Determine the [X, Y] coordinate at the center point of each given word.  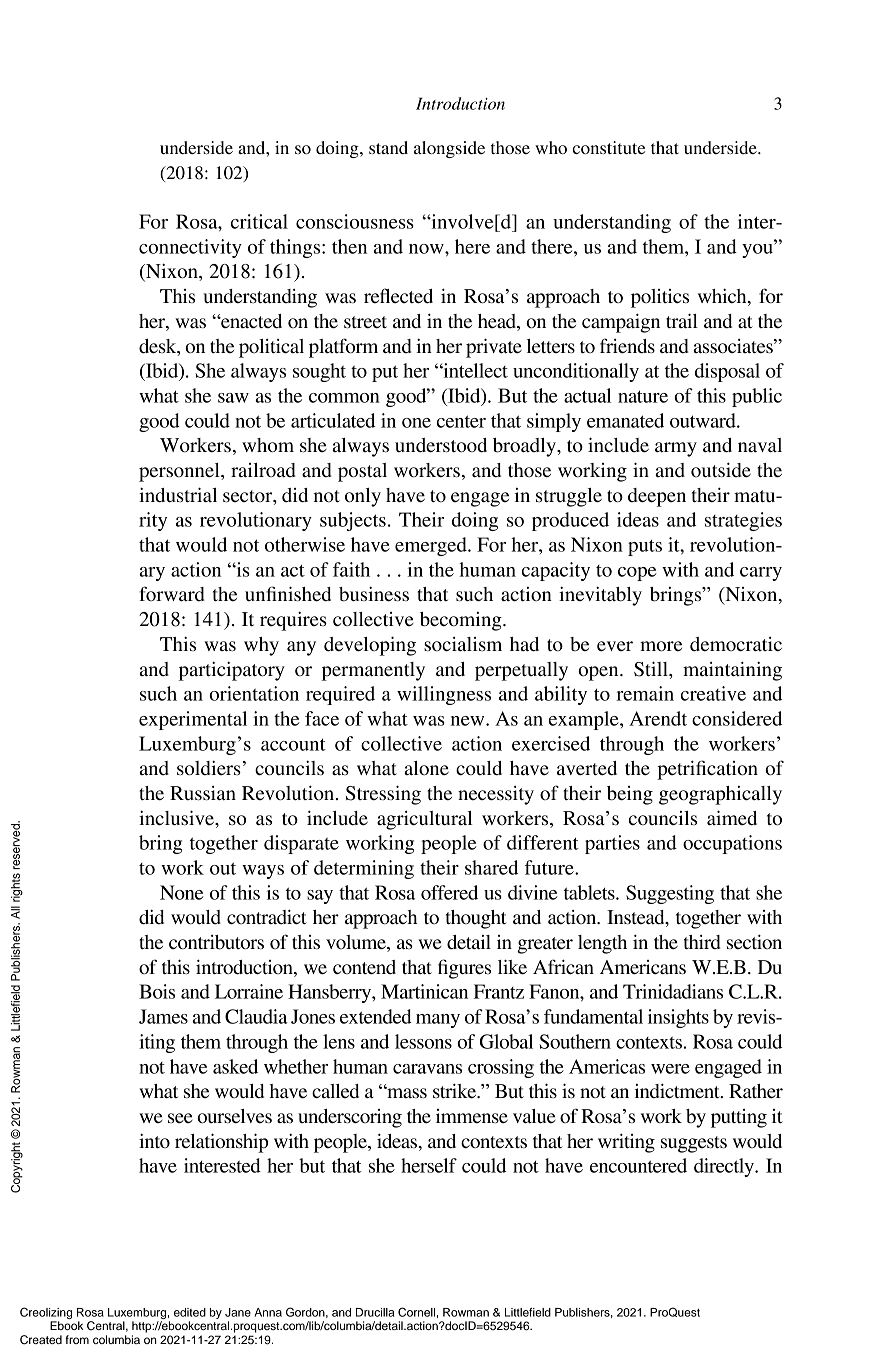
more [661, 646]
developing [370, 646]
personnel [180, 472]
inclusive [177, 818]
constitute [608, 147]
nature [643, 397]
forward [172, 593]
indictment [678, 1091]
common [344, 398]
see [180, 1118]
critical [259, 221]
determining [364, 869]
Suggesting [670, 894]
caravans [427, 1069]
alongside [449, 149]
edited [190, 1312]
